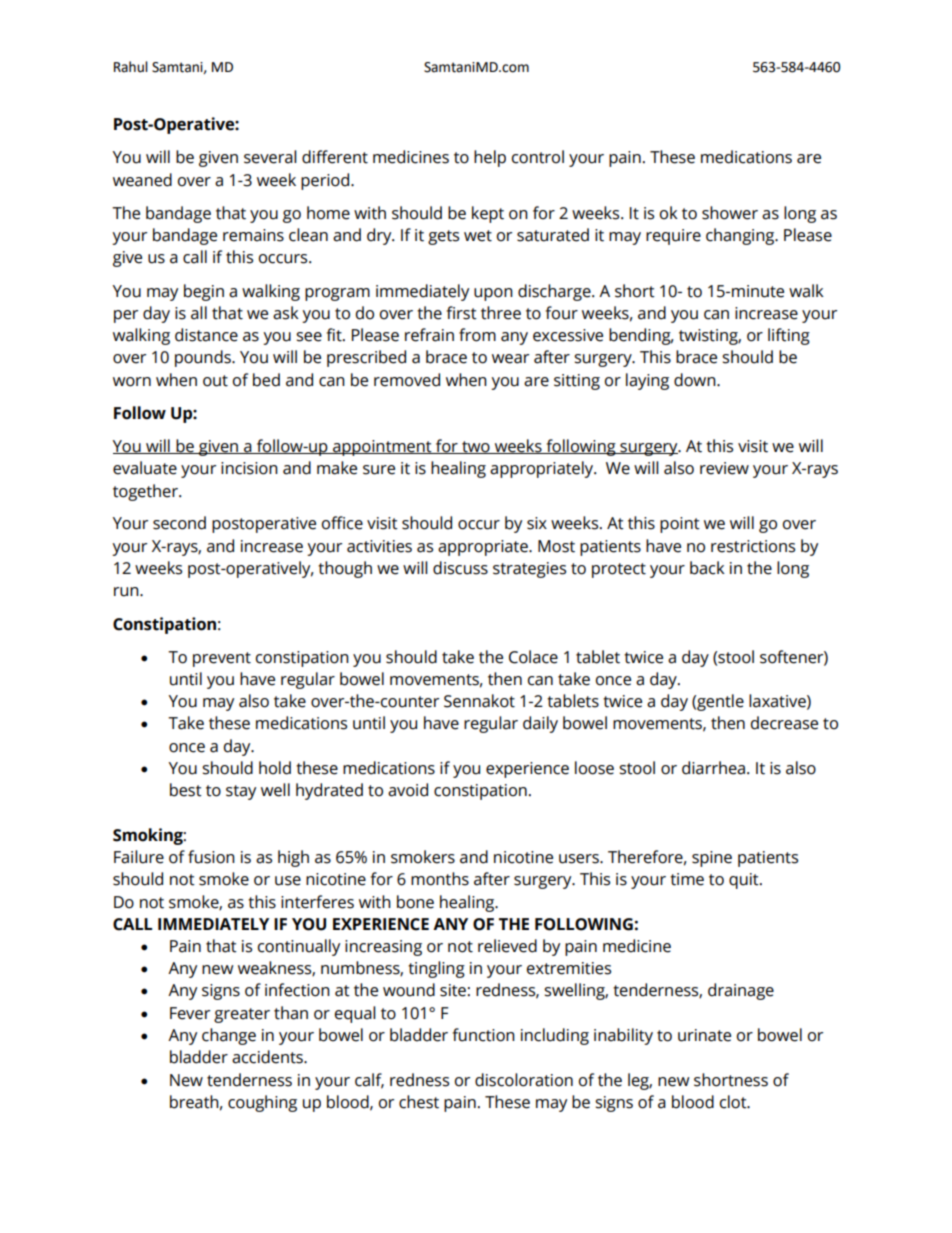  Describe the element at coordinates (476, 447) in the screenshot. I see `two` at that location.
